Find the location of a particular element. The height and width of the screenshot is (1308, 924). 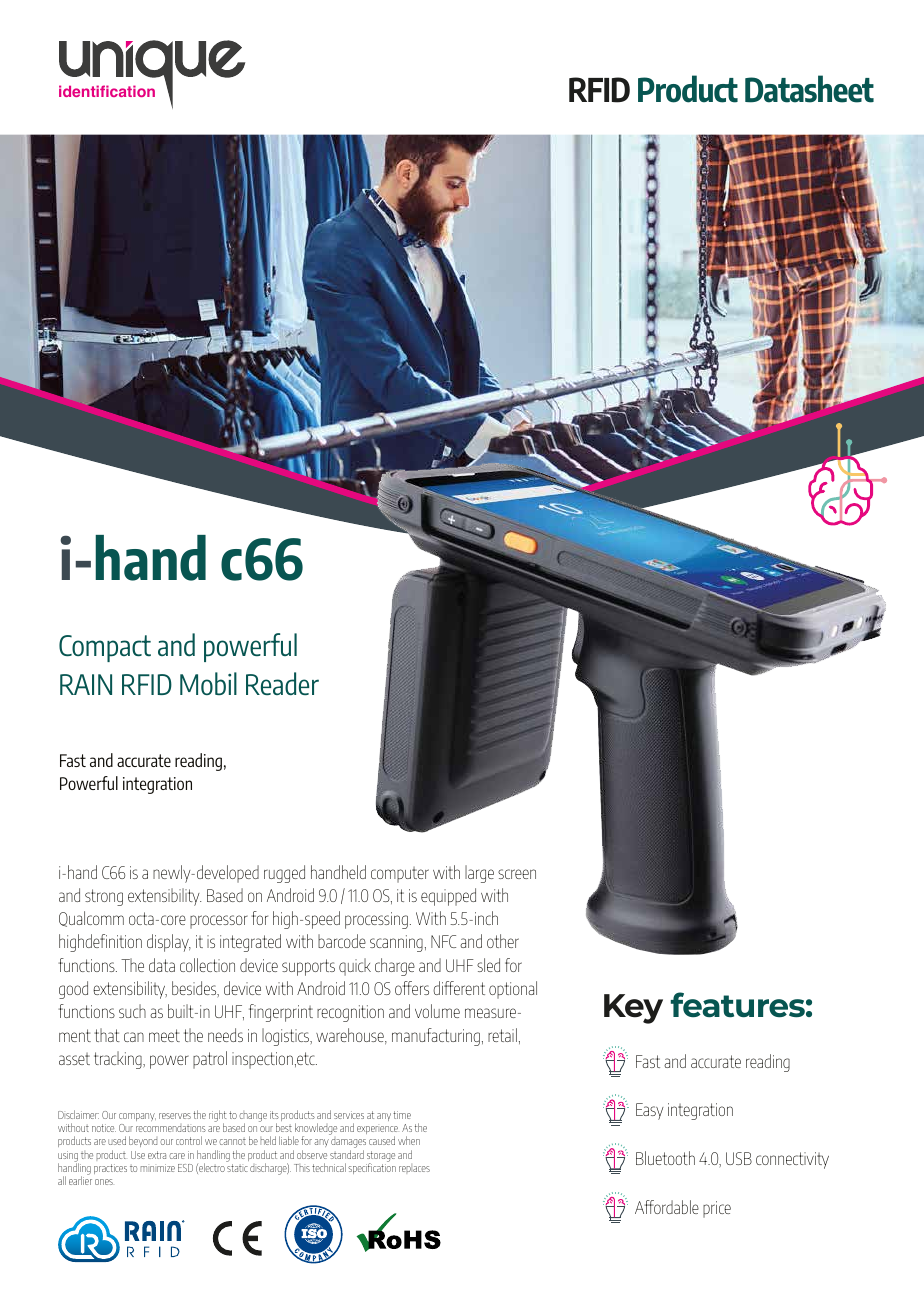

RAIN is located at coordinates (86, 684).
